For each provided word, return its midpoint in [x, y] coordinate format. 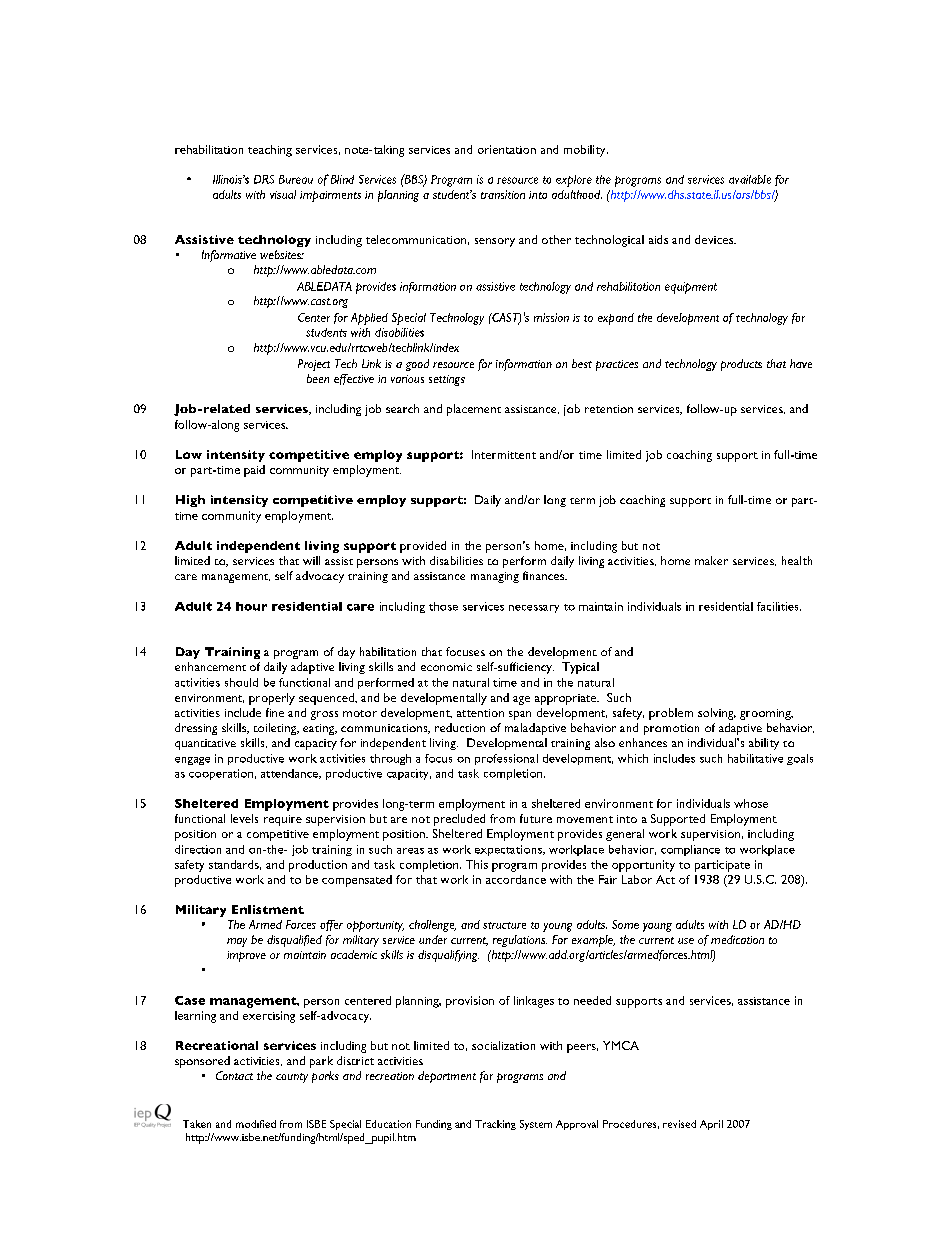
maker [711, 560]
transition [503, 194]
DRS [264, 179]
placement [474, 410]
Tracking [495, 1125]
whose [751, 803]
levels [244, 818]
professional [506, 759]
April [711, 1125]
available [750, 179]
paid [254, 471]
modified [256, 1124]
